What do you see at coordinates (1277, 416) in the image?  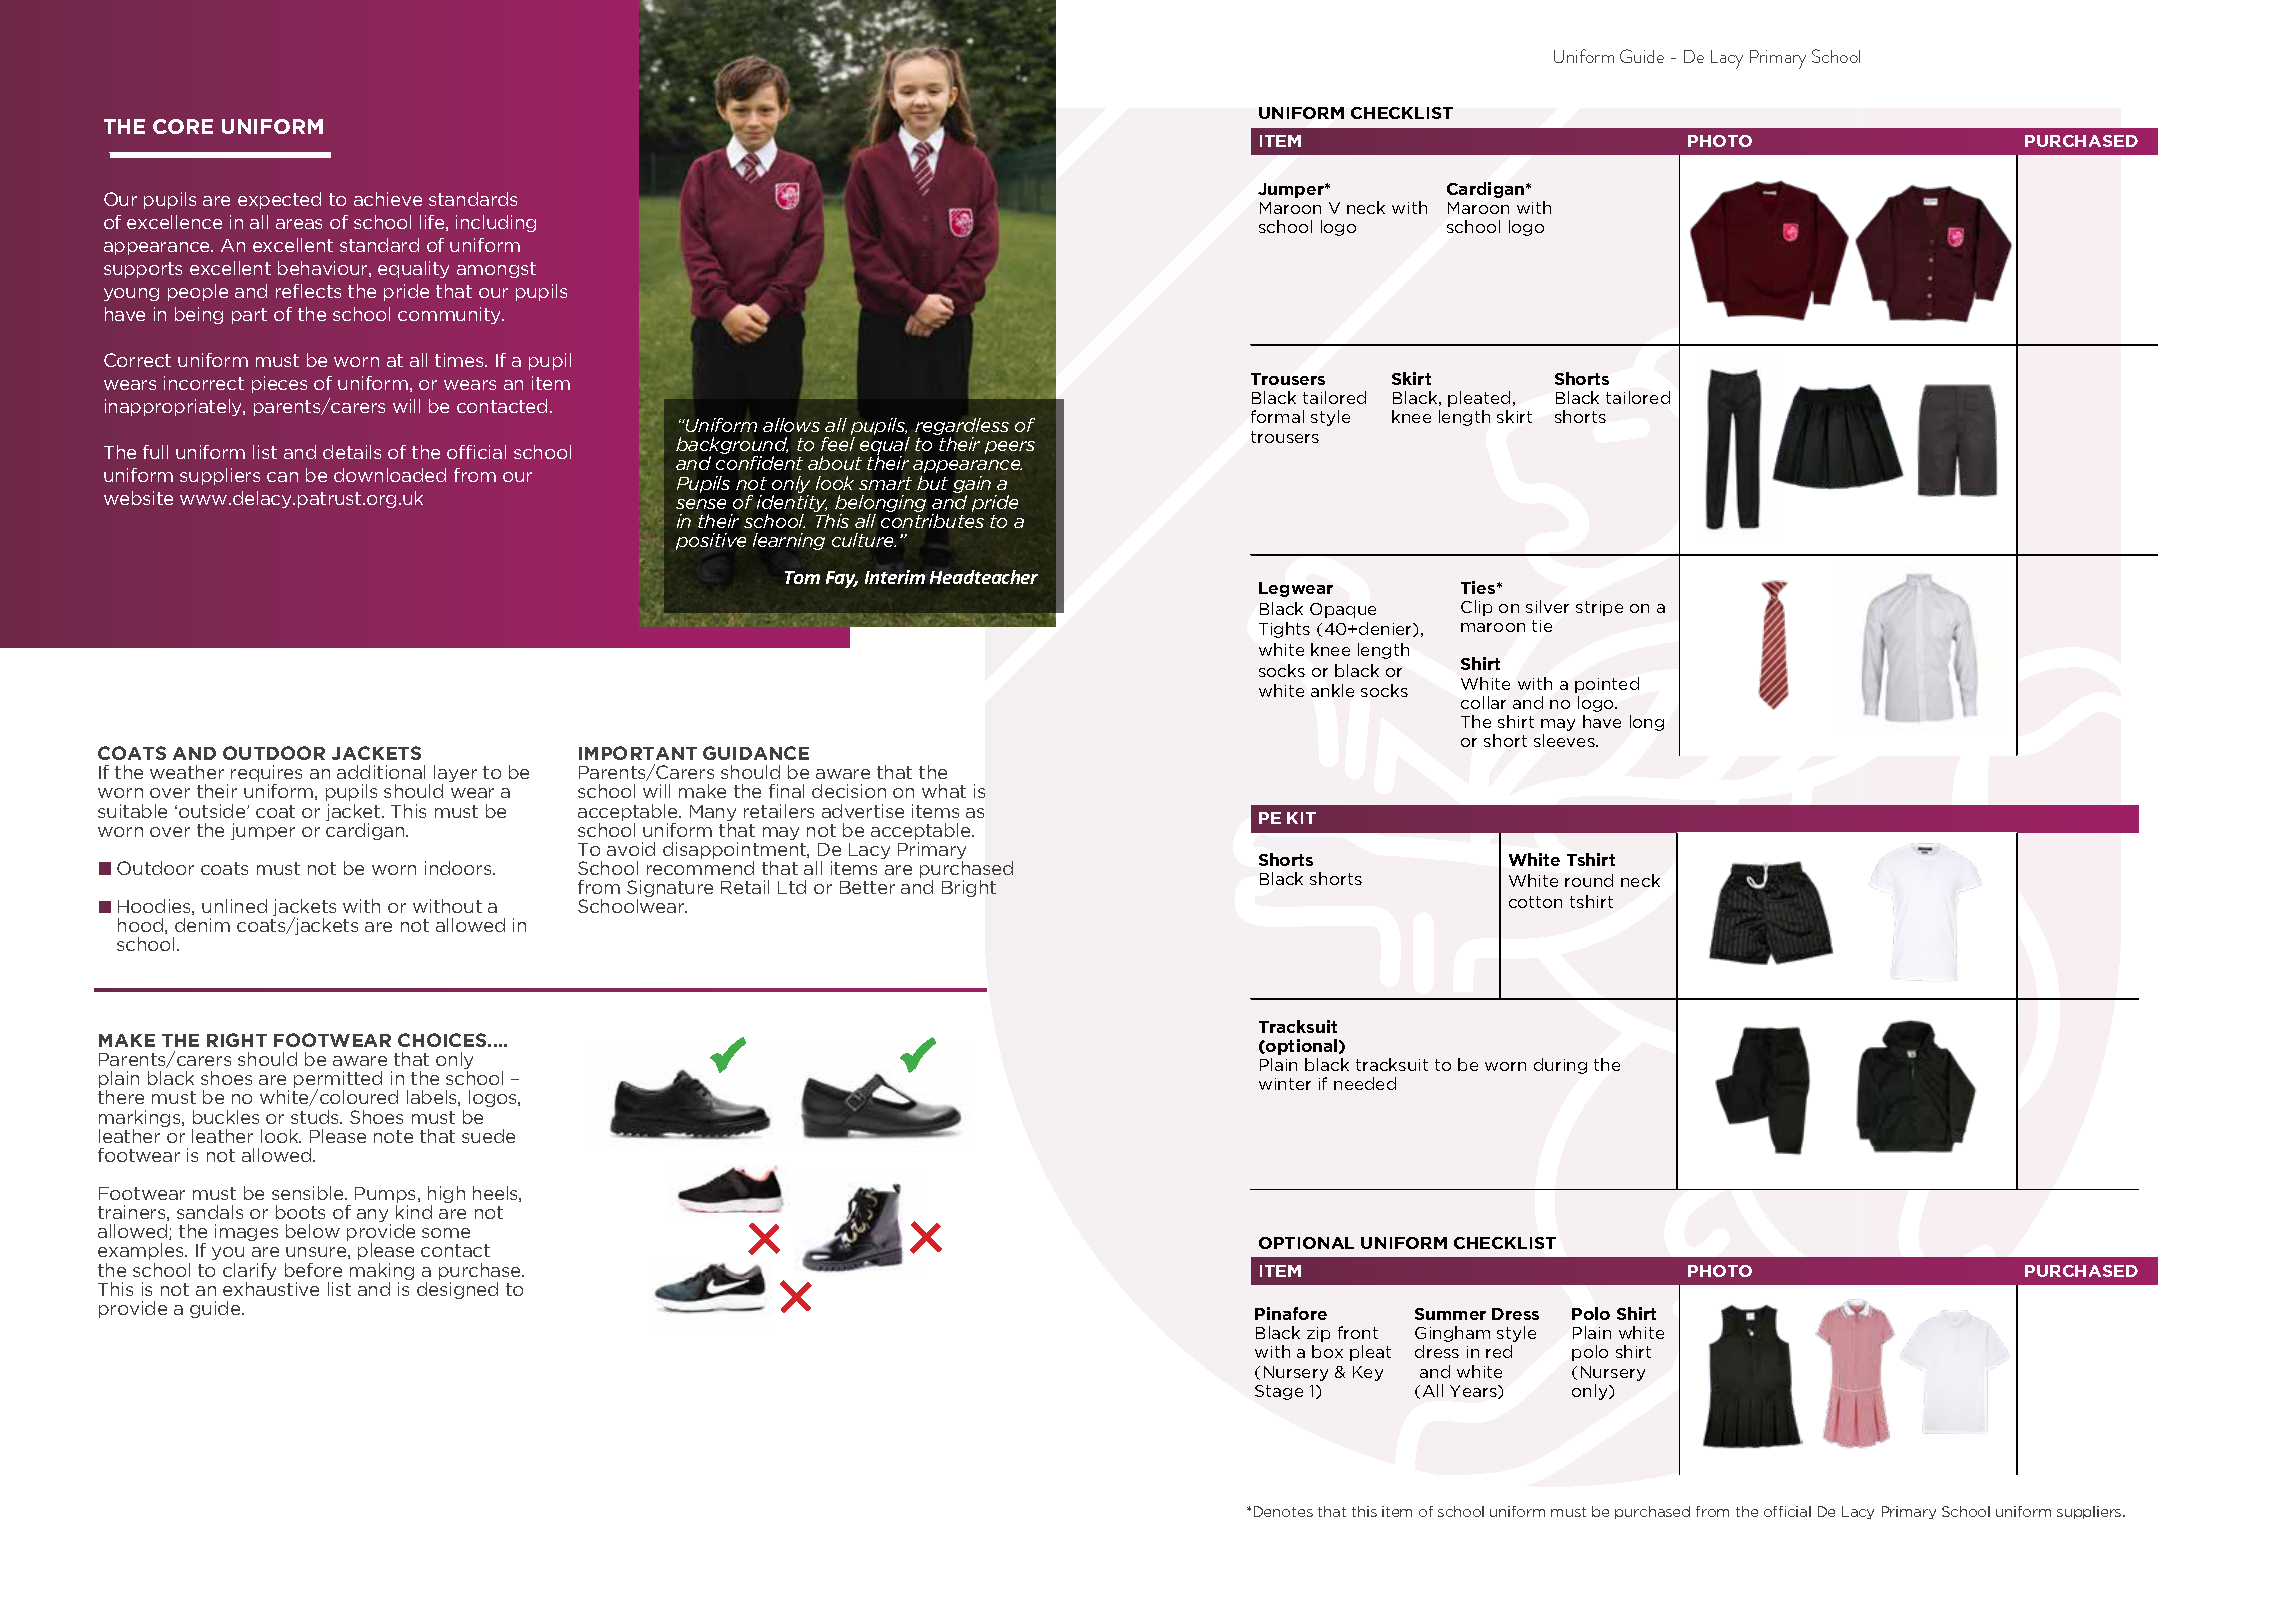 I see `formal` at bounding box center [1277, 416].
